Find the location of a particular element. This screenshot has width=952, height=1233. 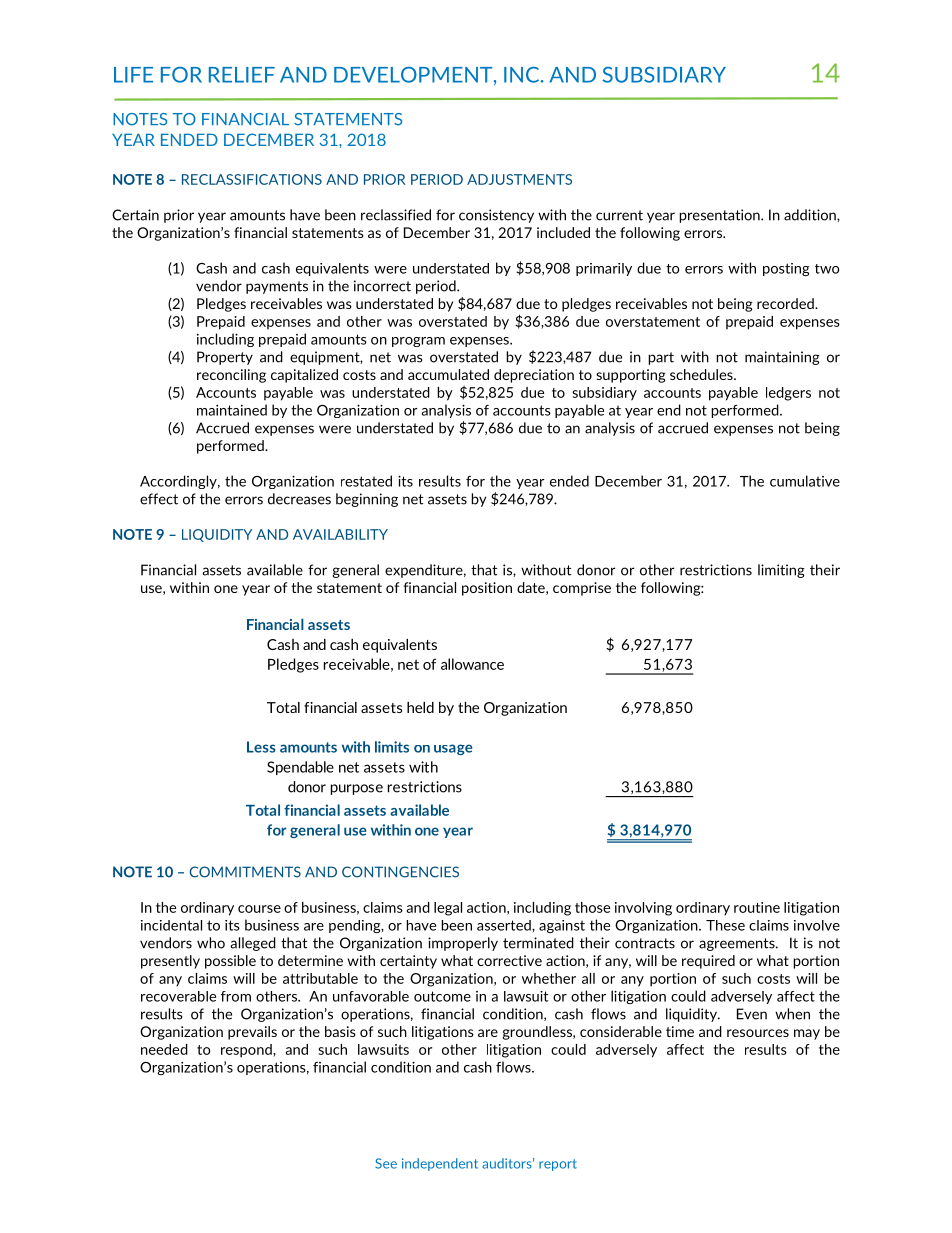

presentation is located at coordinates (720, 216).
